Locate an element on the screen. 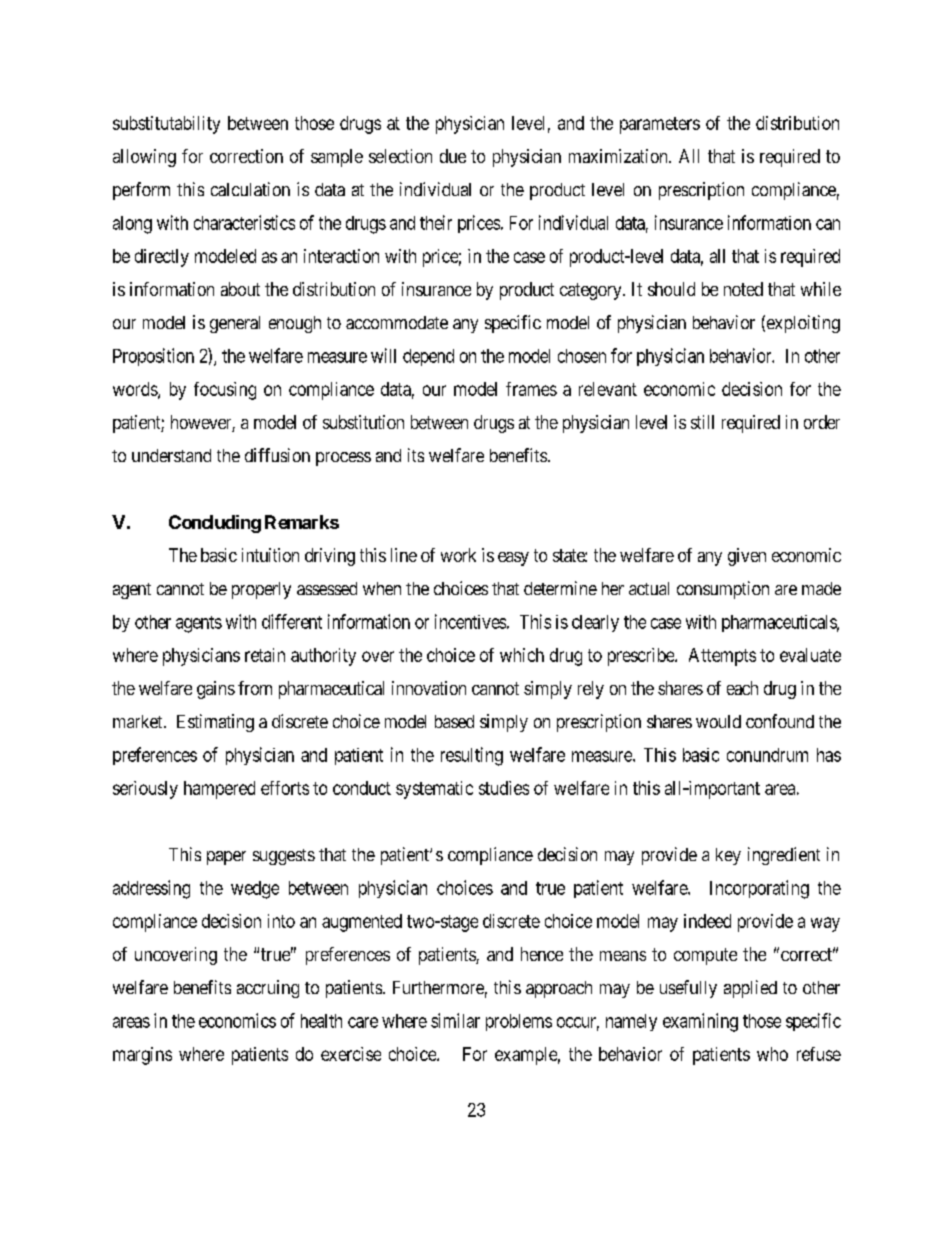  parameters is located at coordinates (660, 125).
